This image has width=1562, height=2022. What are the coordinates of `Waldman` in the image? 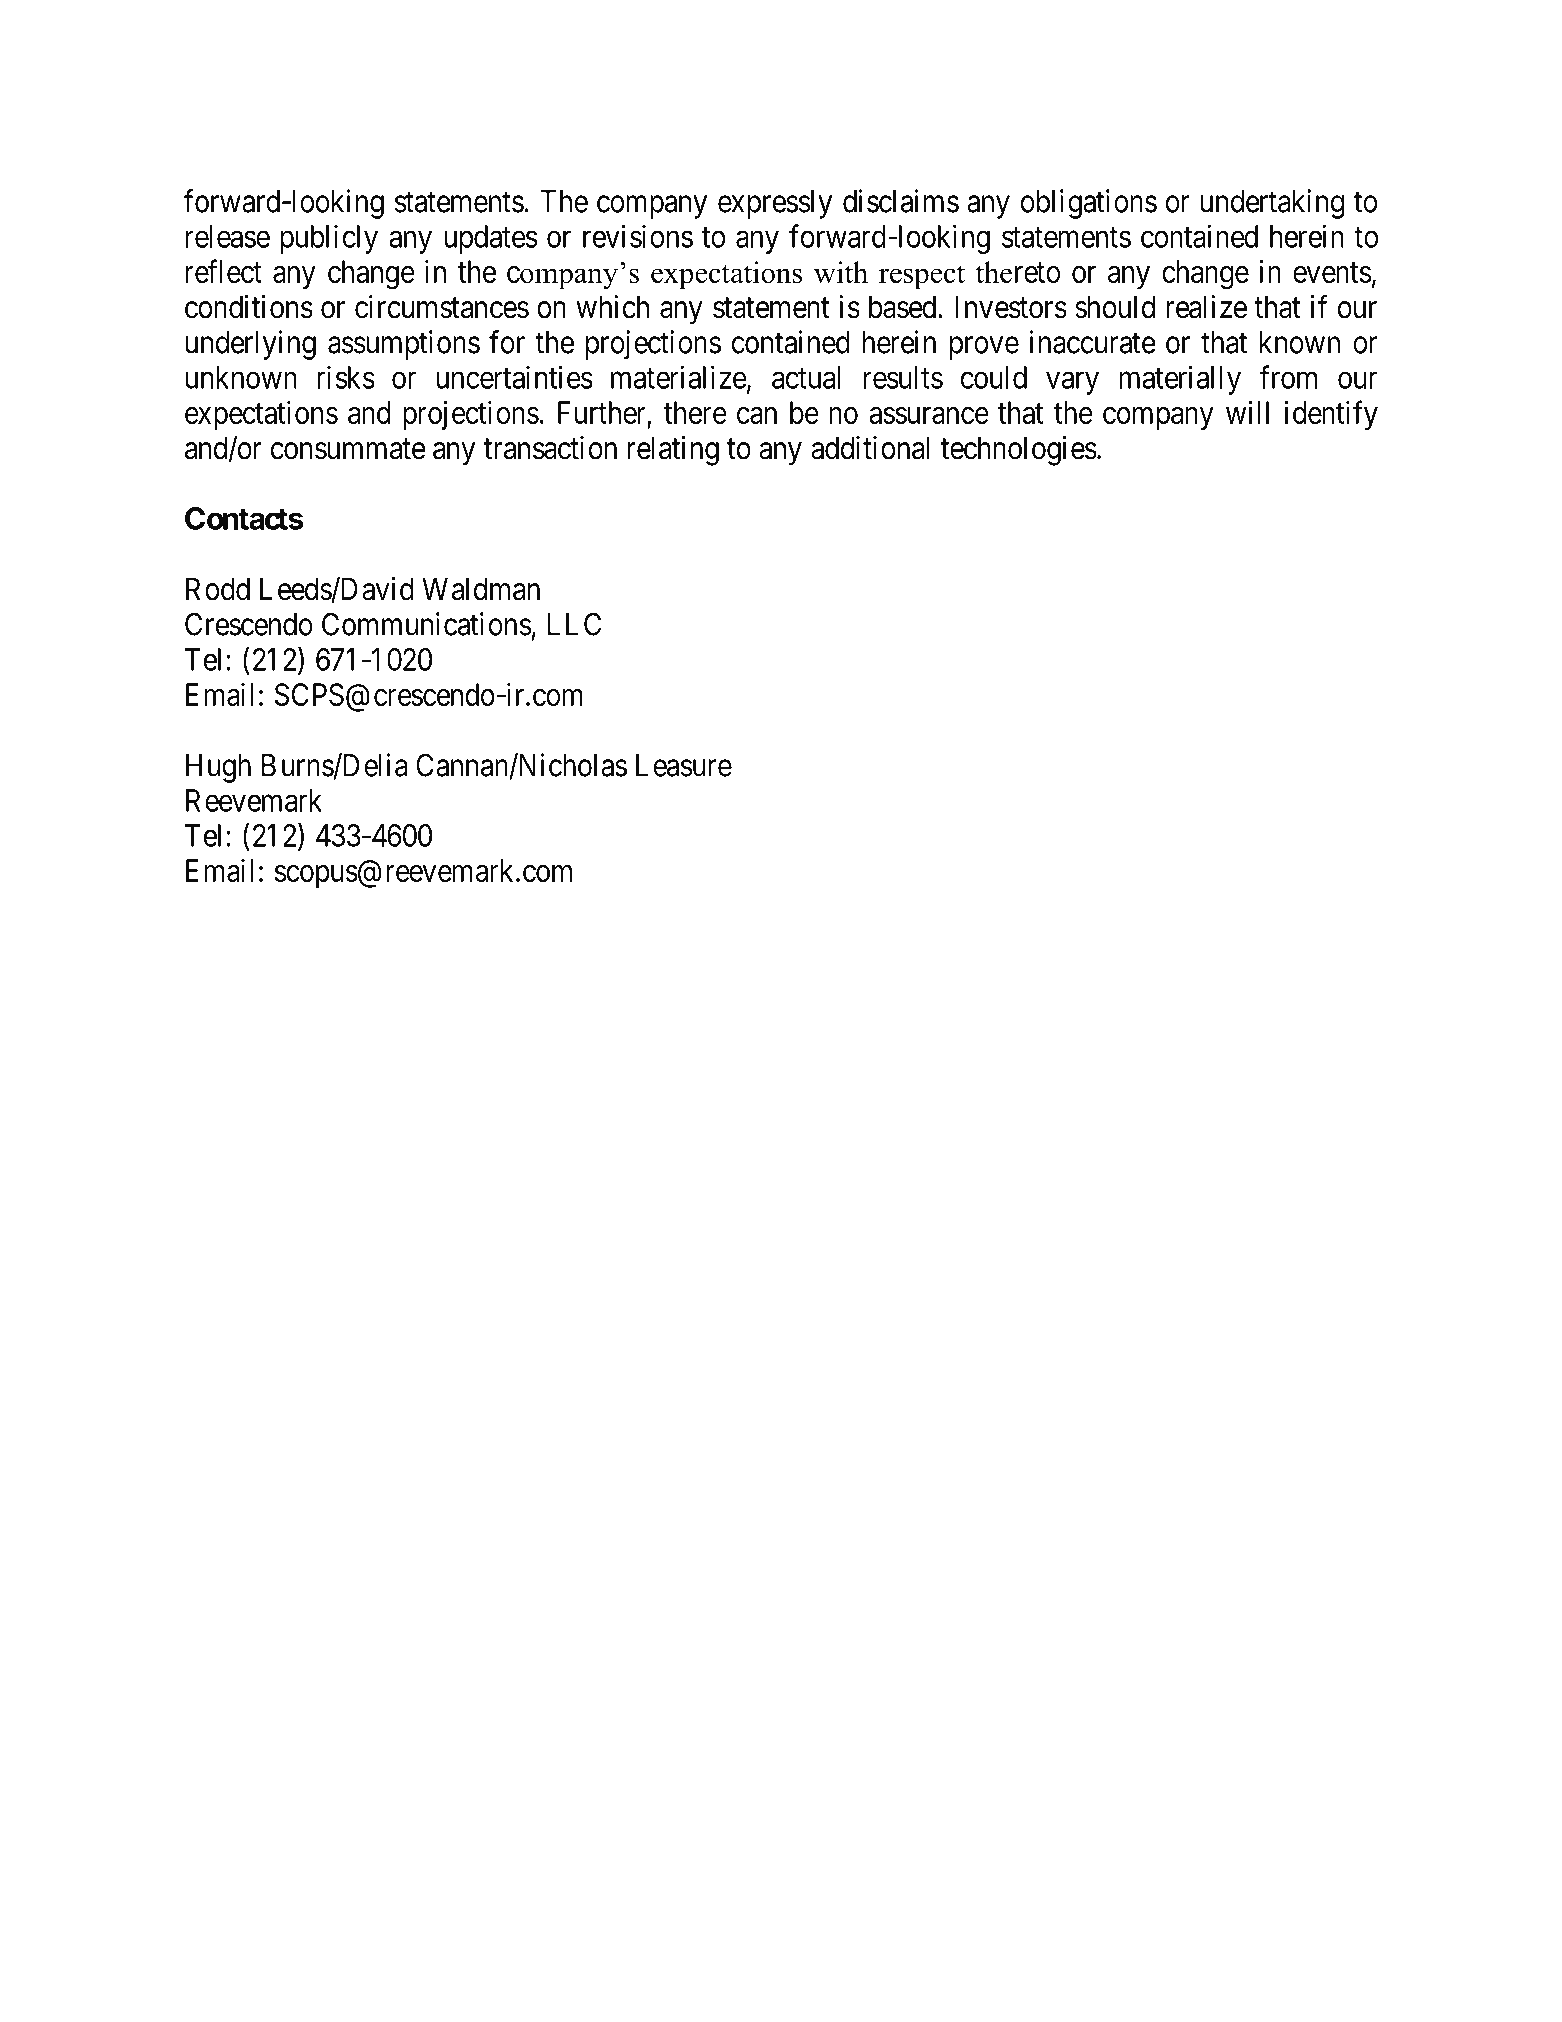 It's located at (481, 589).
